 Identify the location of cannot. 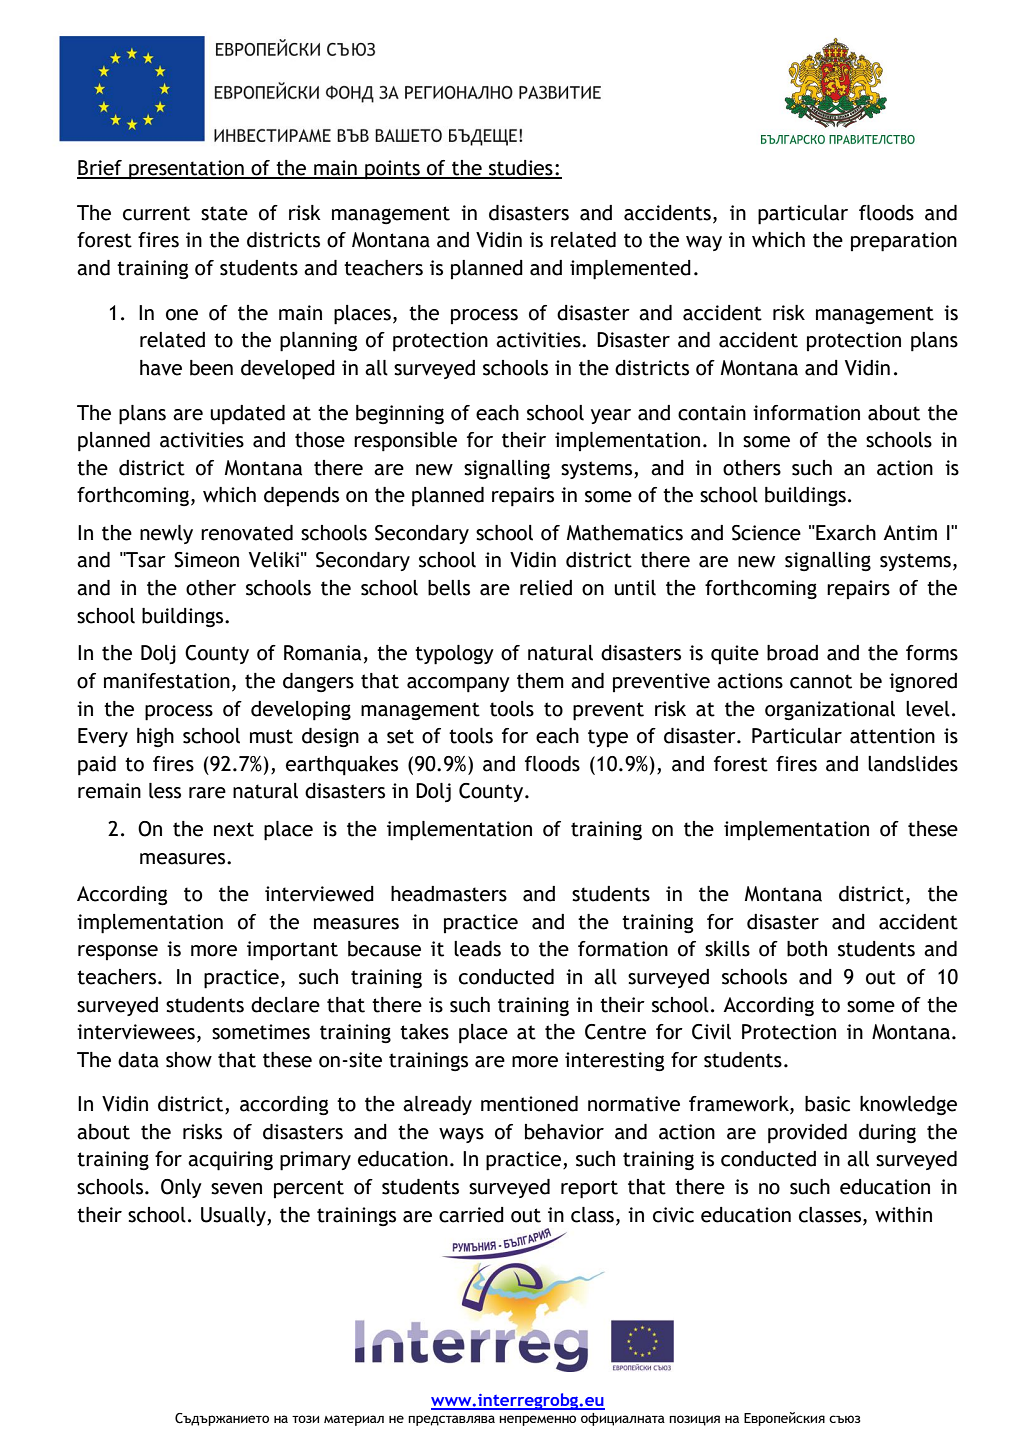
(821, 681).
